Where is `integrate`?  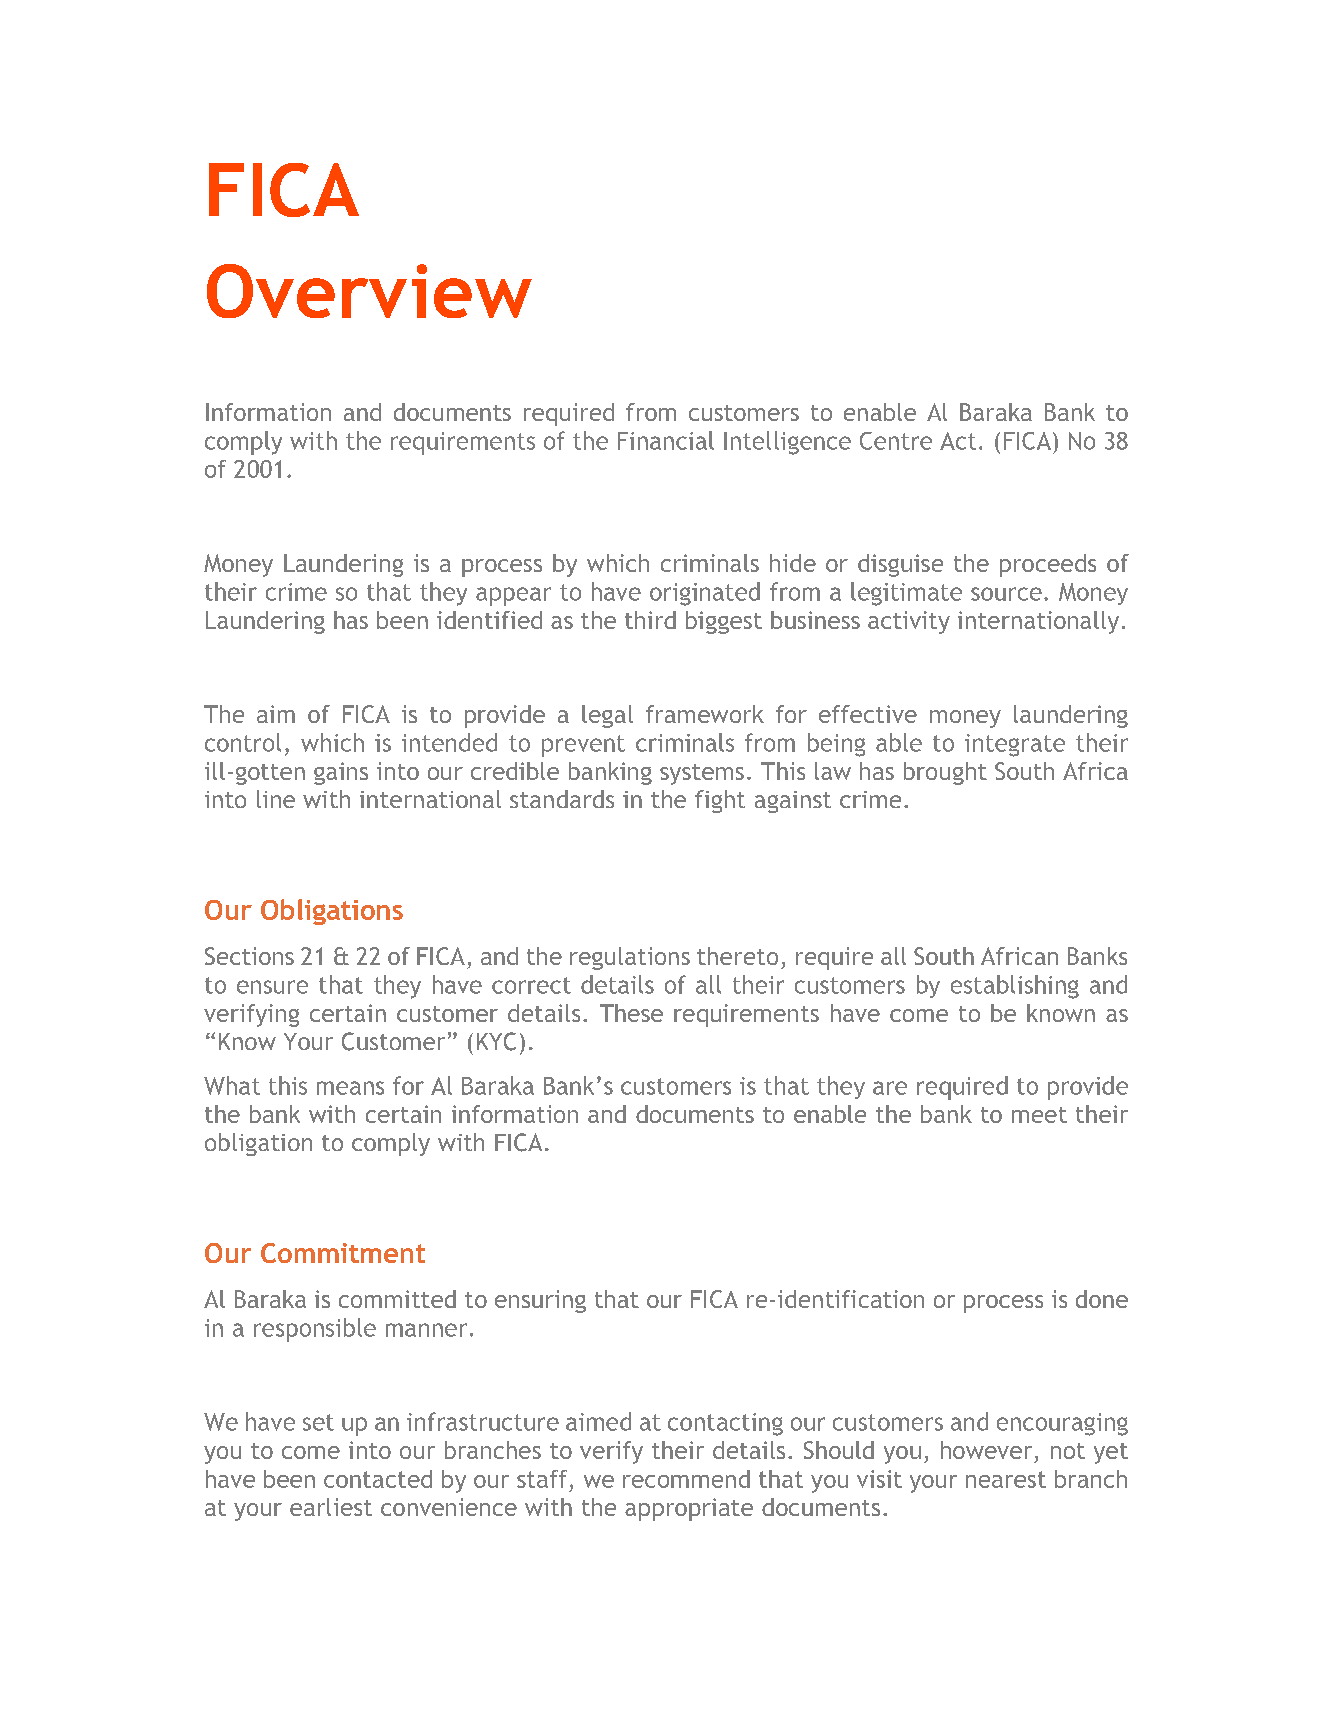
integrate is located at coordinates (1015, 745).
